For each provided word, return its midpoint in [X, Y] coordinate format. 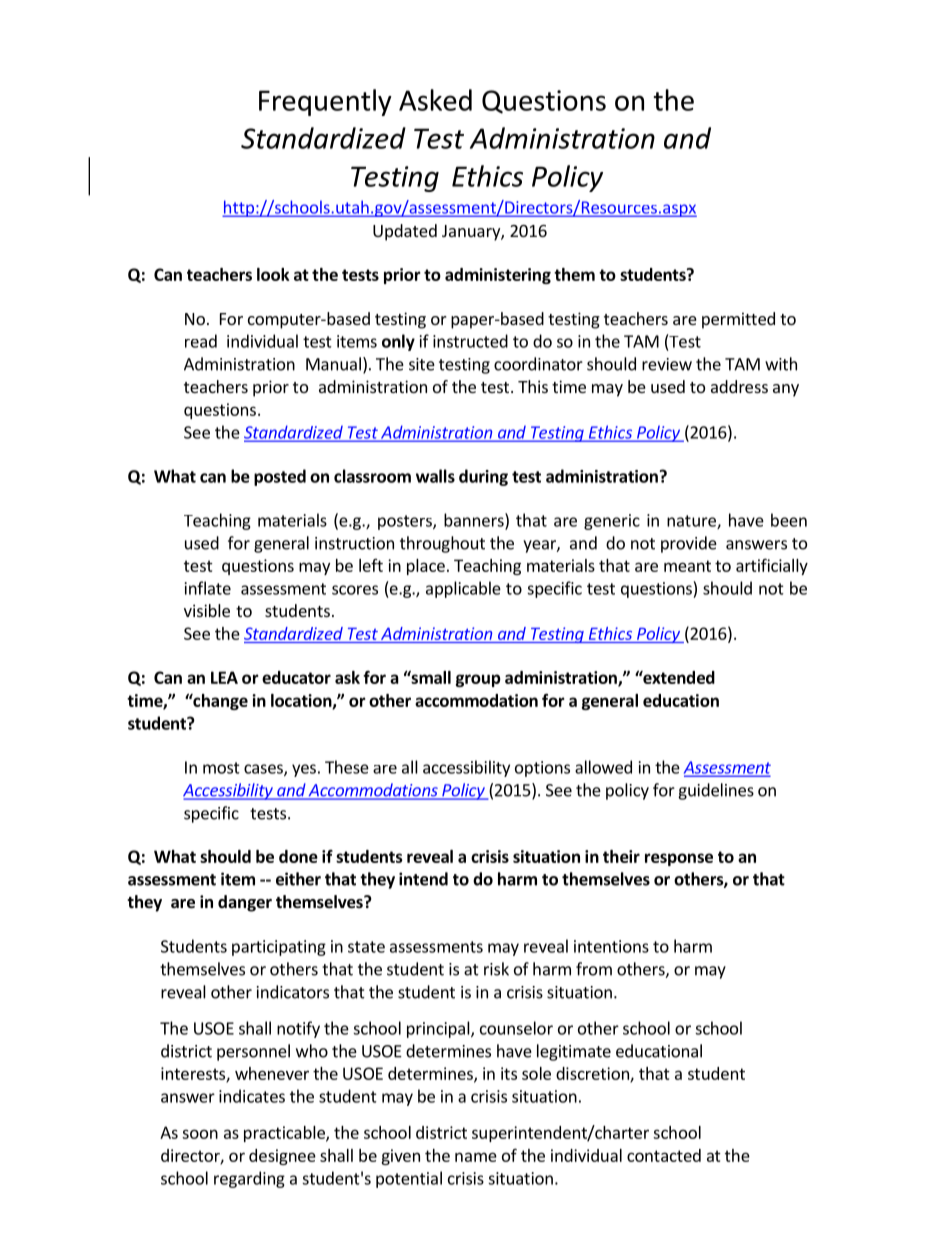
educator [296, 677]
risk [496, 969]
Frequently [325, 102]
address [739, 386]
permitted [738, 320]
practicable [285, 1134]
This [533, 386]
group [478, 680]
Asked [435, 100]
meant [687, 566]
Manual [333, 364]
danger [245, 903]
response [679, 859]
